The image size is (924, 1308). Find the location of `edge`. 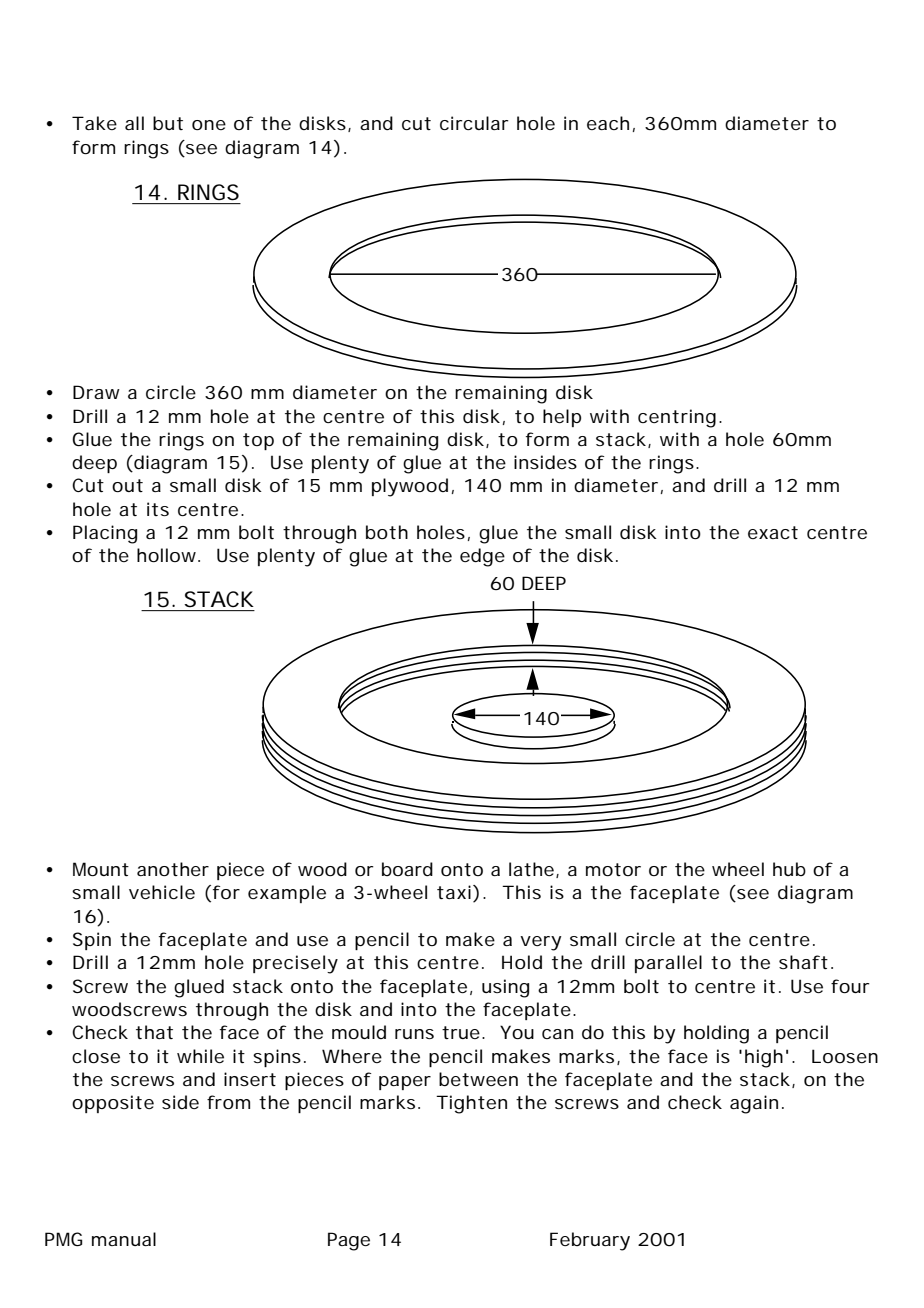

edge is located at coordinates (482, 557).
